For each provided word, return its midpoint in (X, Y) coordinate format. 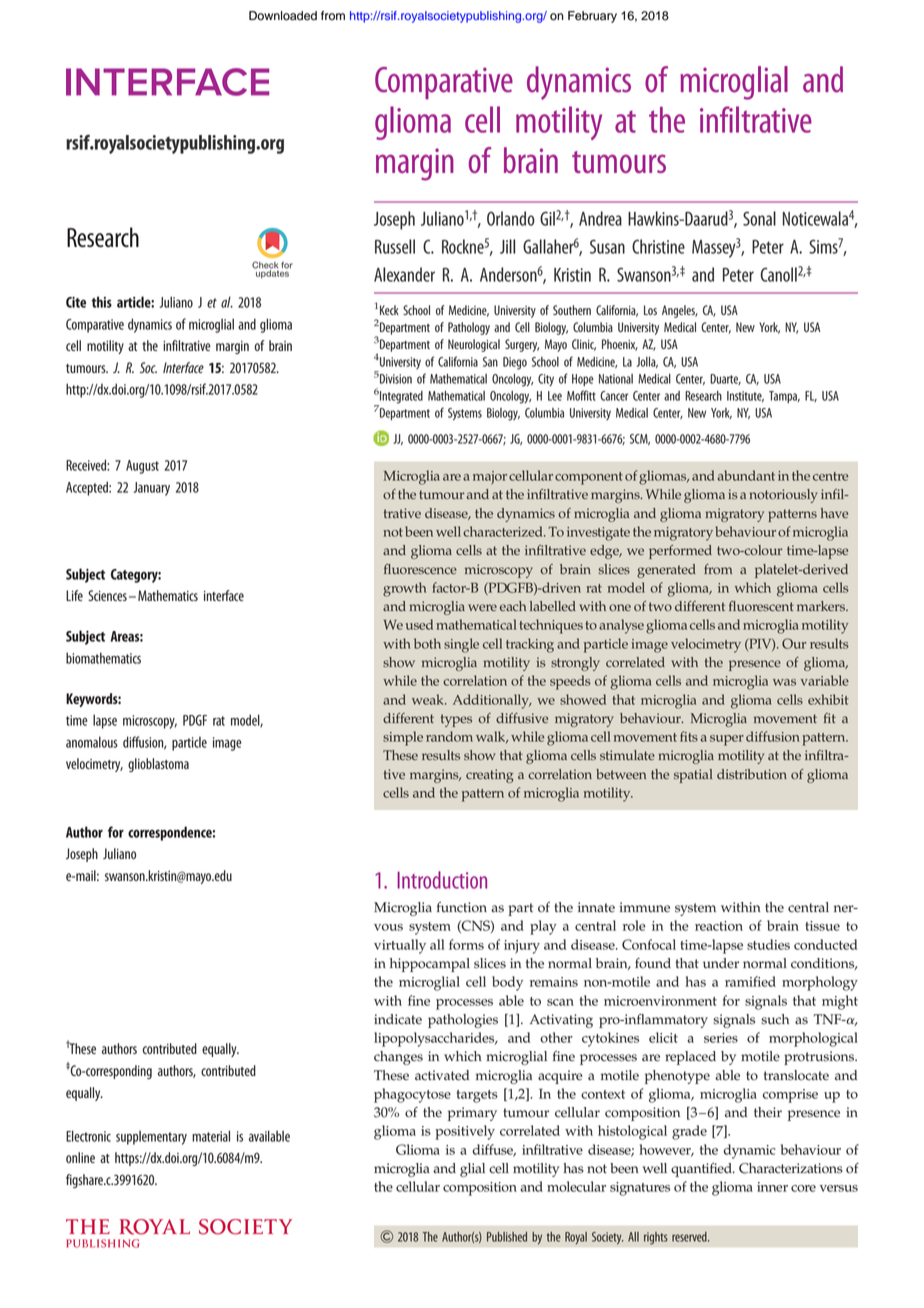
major (490, 478)
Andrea (600, 218)
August (142, 467)
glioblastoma (158, 765)
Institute (745, 396)
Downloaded (283, 16)
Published (507, 1237)
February (592, 17)
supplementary (151, 1138)
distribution (752, 774)
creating (490, 776)
